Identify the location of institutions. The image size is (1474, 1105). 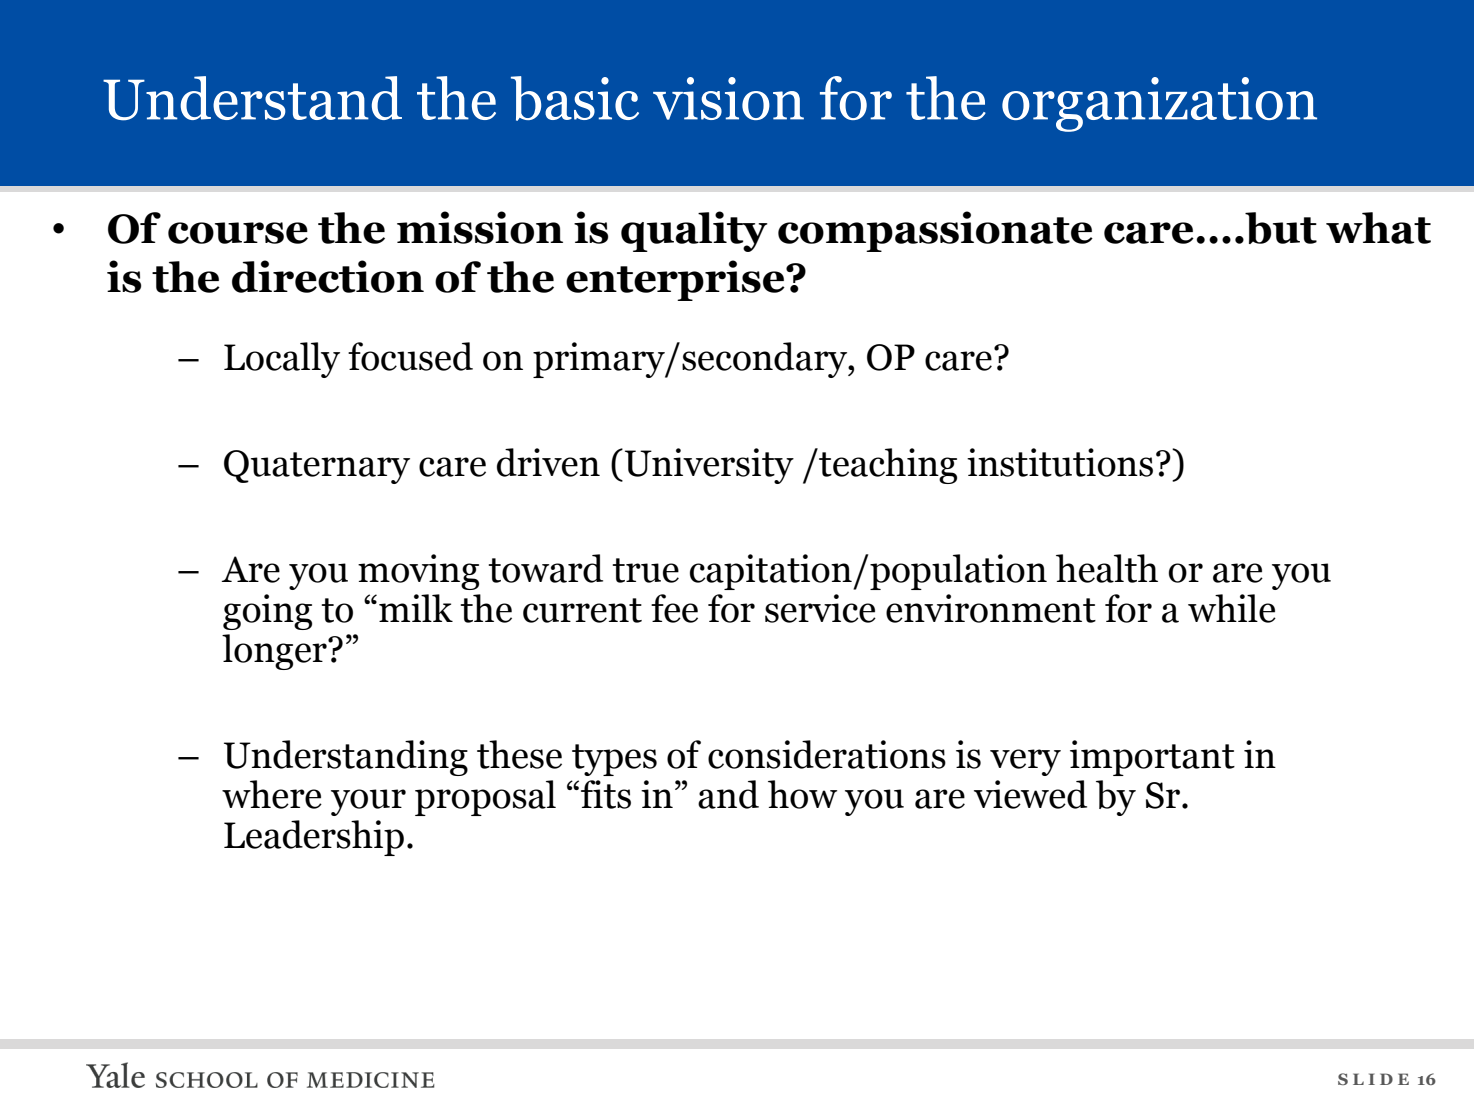
(1060, 462).
